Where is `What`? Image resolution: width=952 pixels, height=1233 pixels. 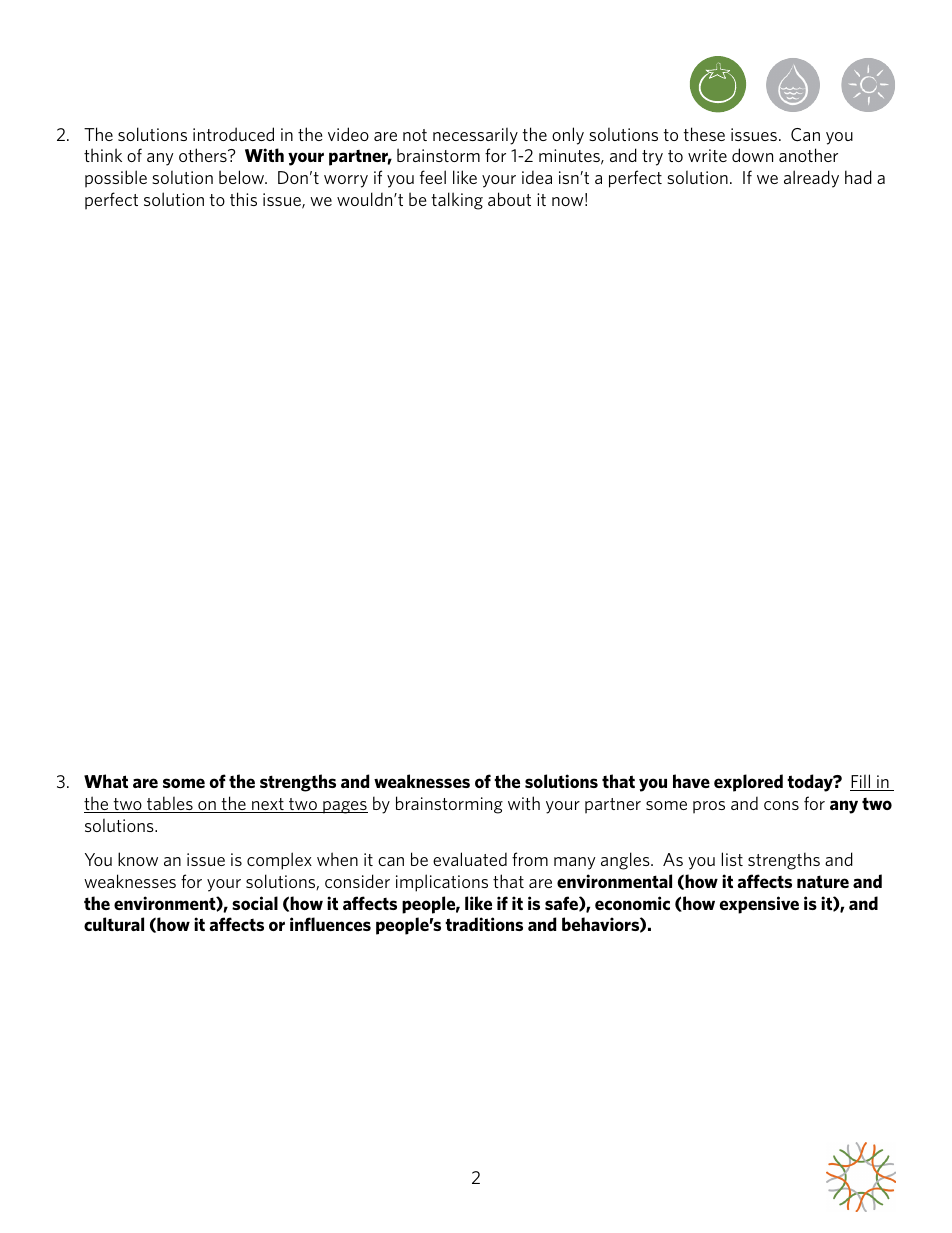 What is located at coordinates (106, 781).
